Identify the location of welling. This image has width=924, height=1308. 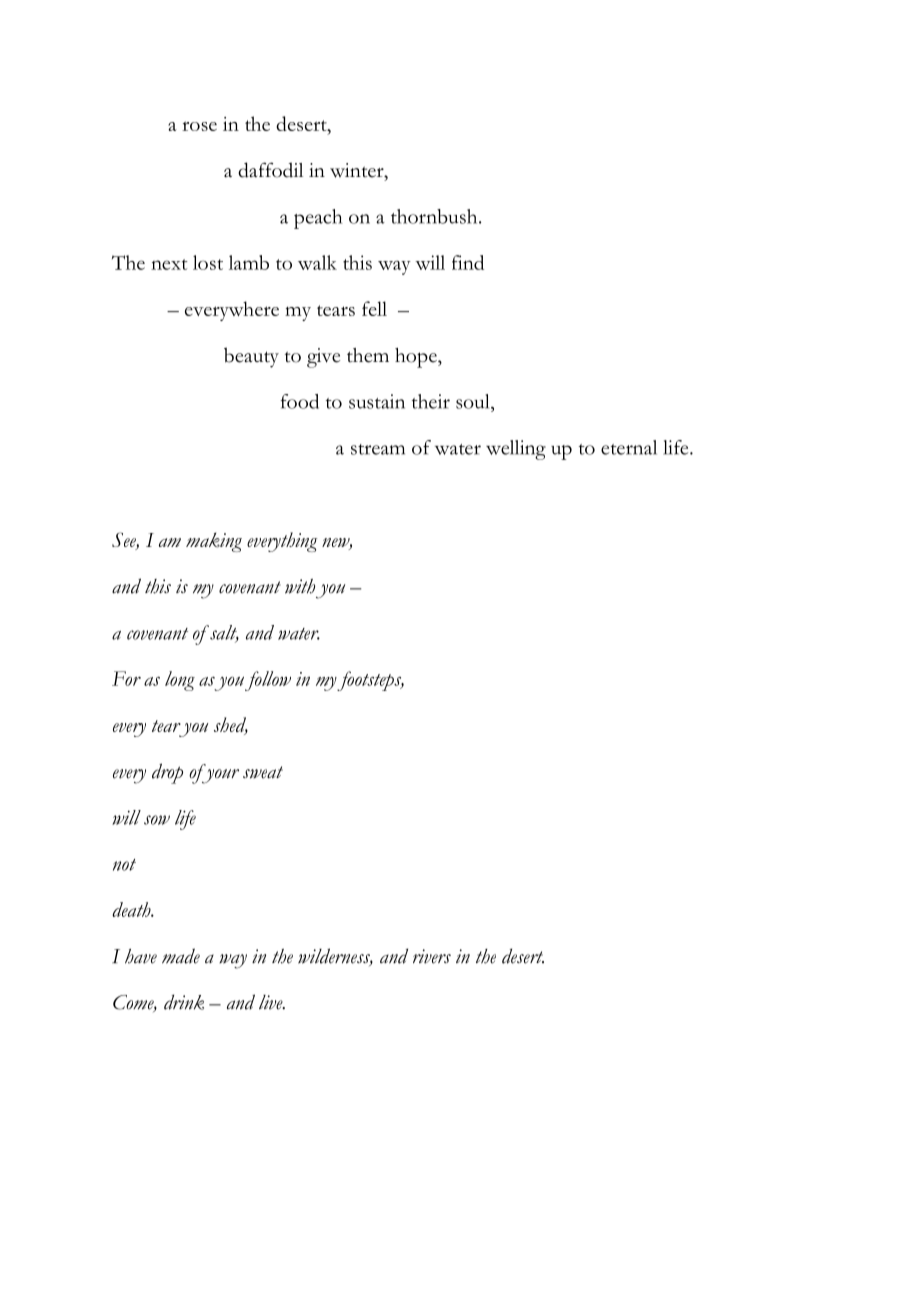
(516, 450).
